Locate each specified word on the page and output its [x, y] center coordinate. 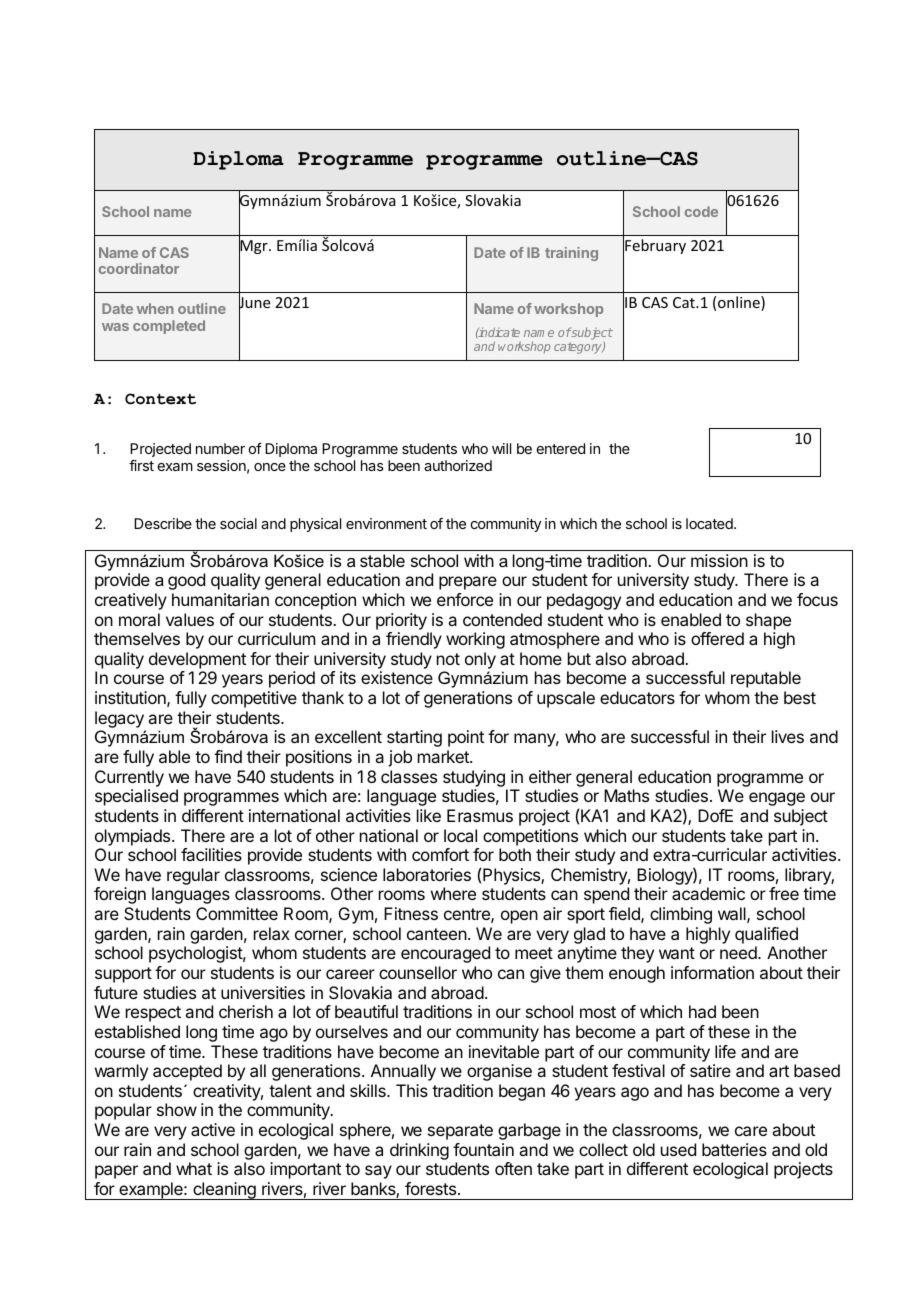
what [194, 1168]
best [800, 697]
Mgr [254, 247]
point [466, 738]
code [701, 211]
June [254, 303]
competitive [254, 699]
